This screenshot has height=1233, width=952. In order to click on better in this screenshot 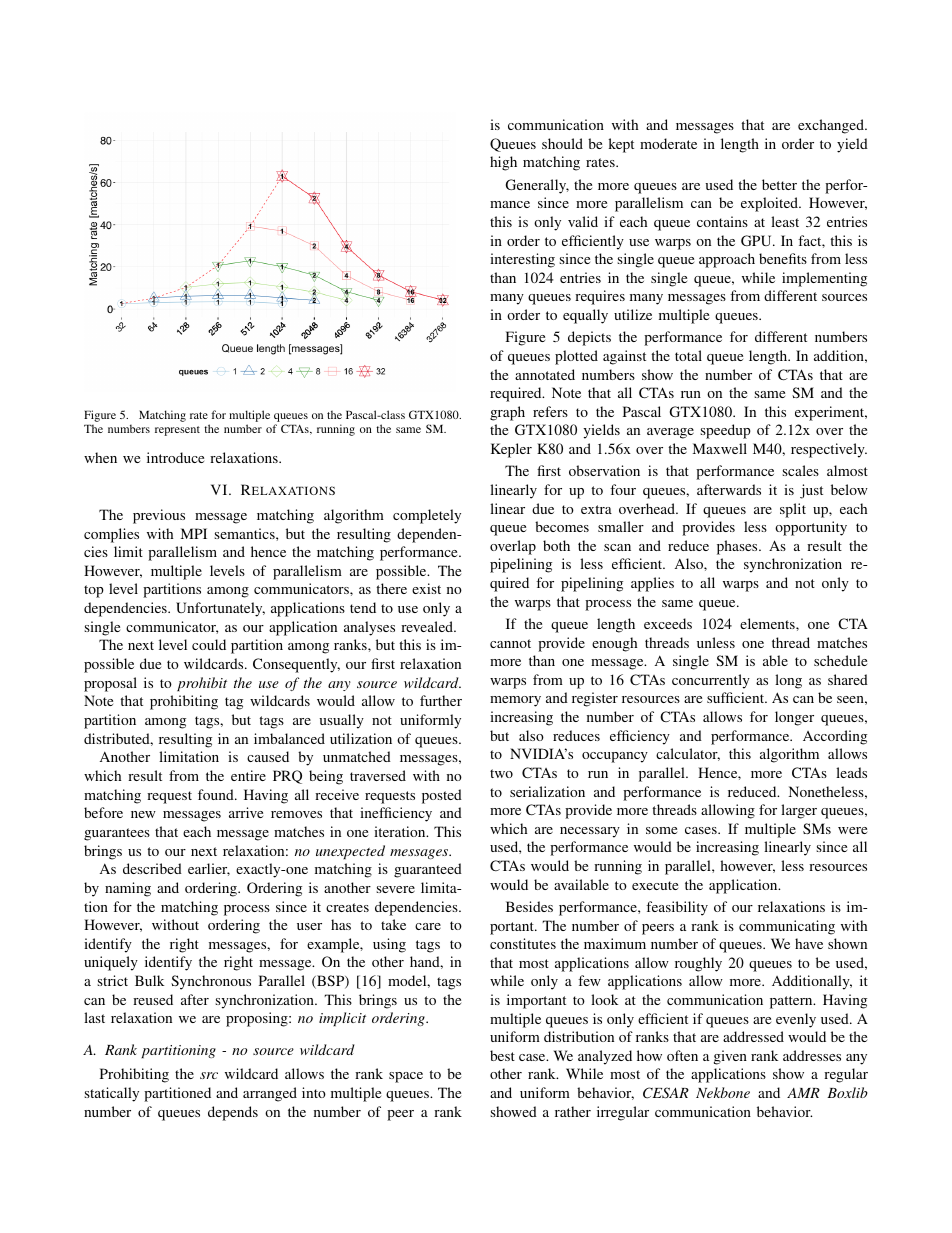, I will do `click(779, 184)`.
